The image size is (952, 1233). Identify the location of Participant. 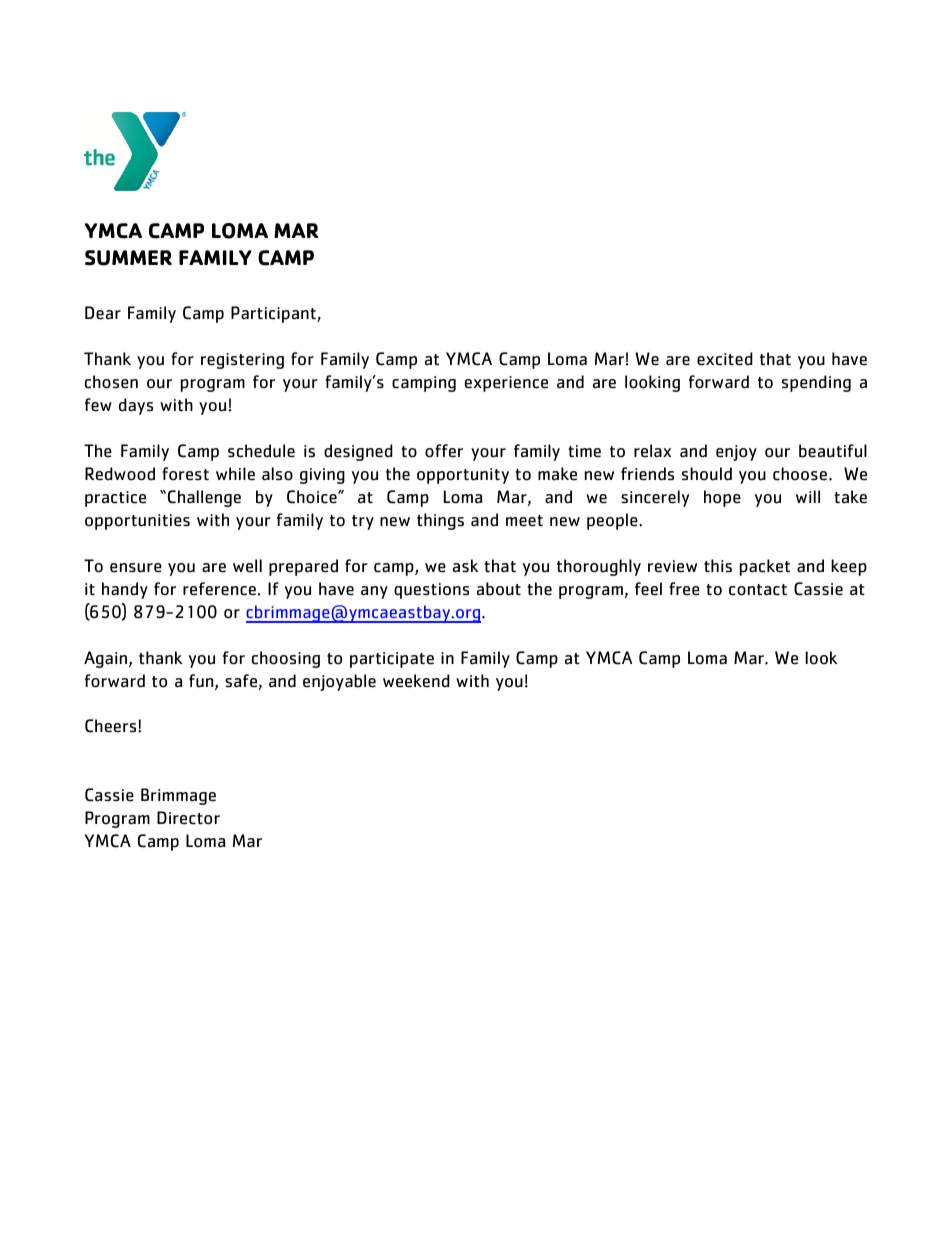
(274, 314).
